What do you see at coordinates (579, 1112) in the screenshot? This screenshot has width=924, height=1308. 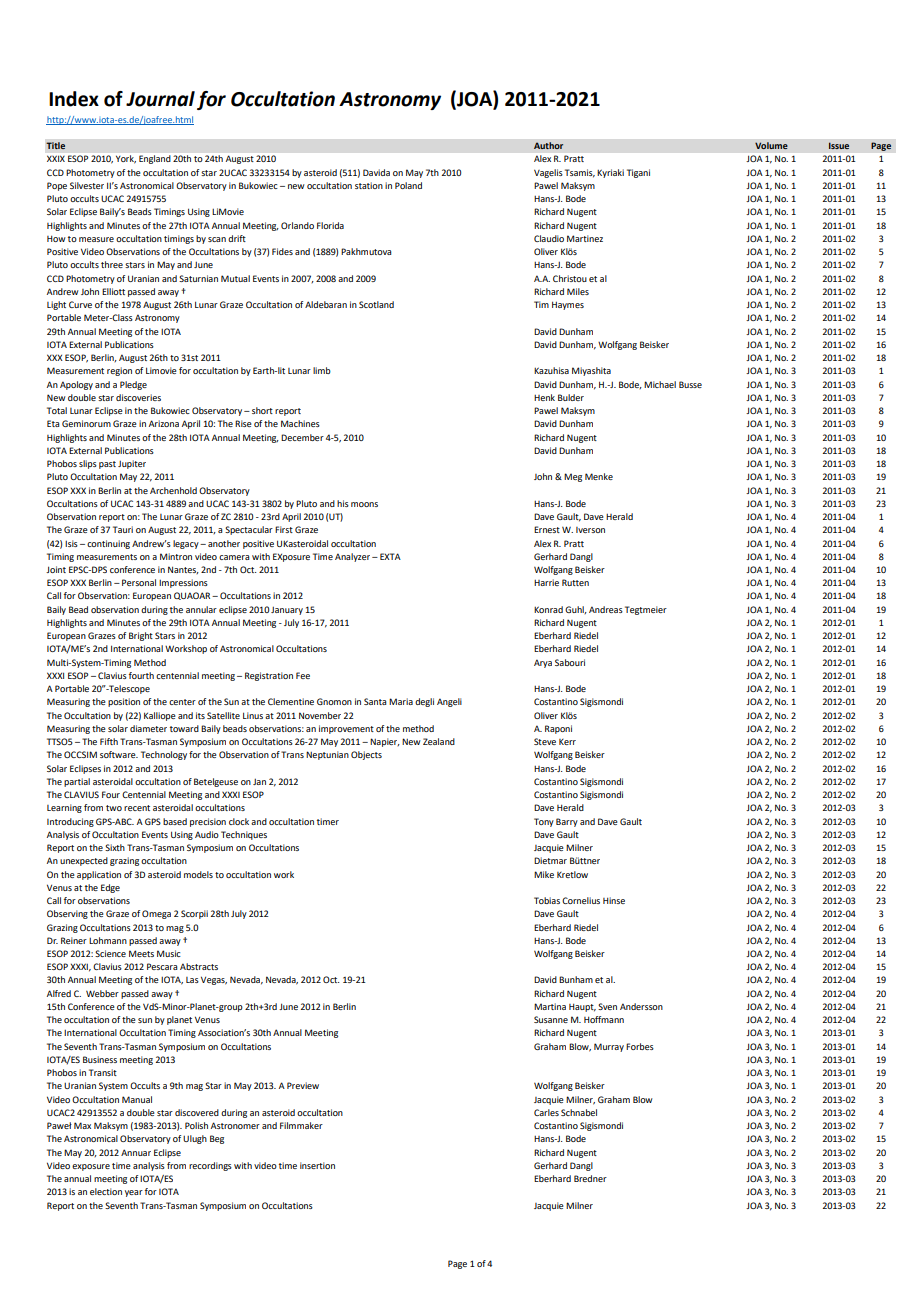 I see `Schnabel` at bounding box center [579, 1112].
